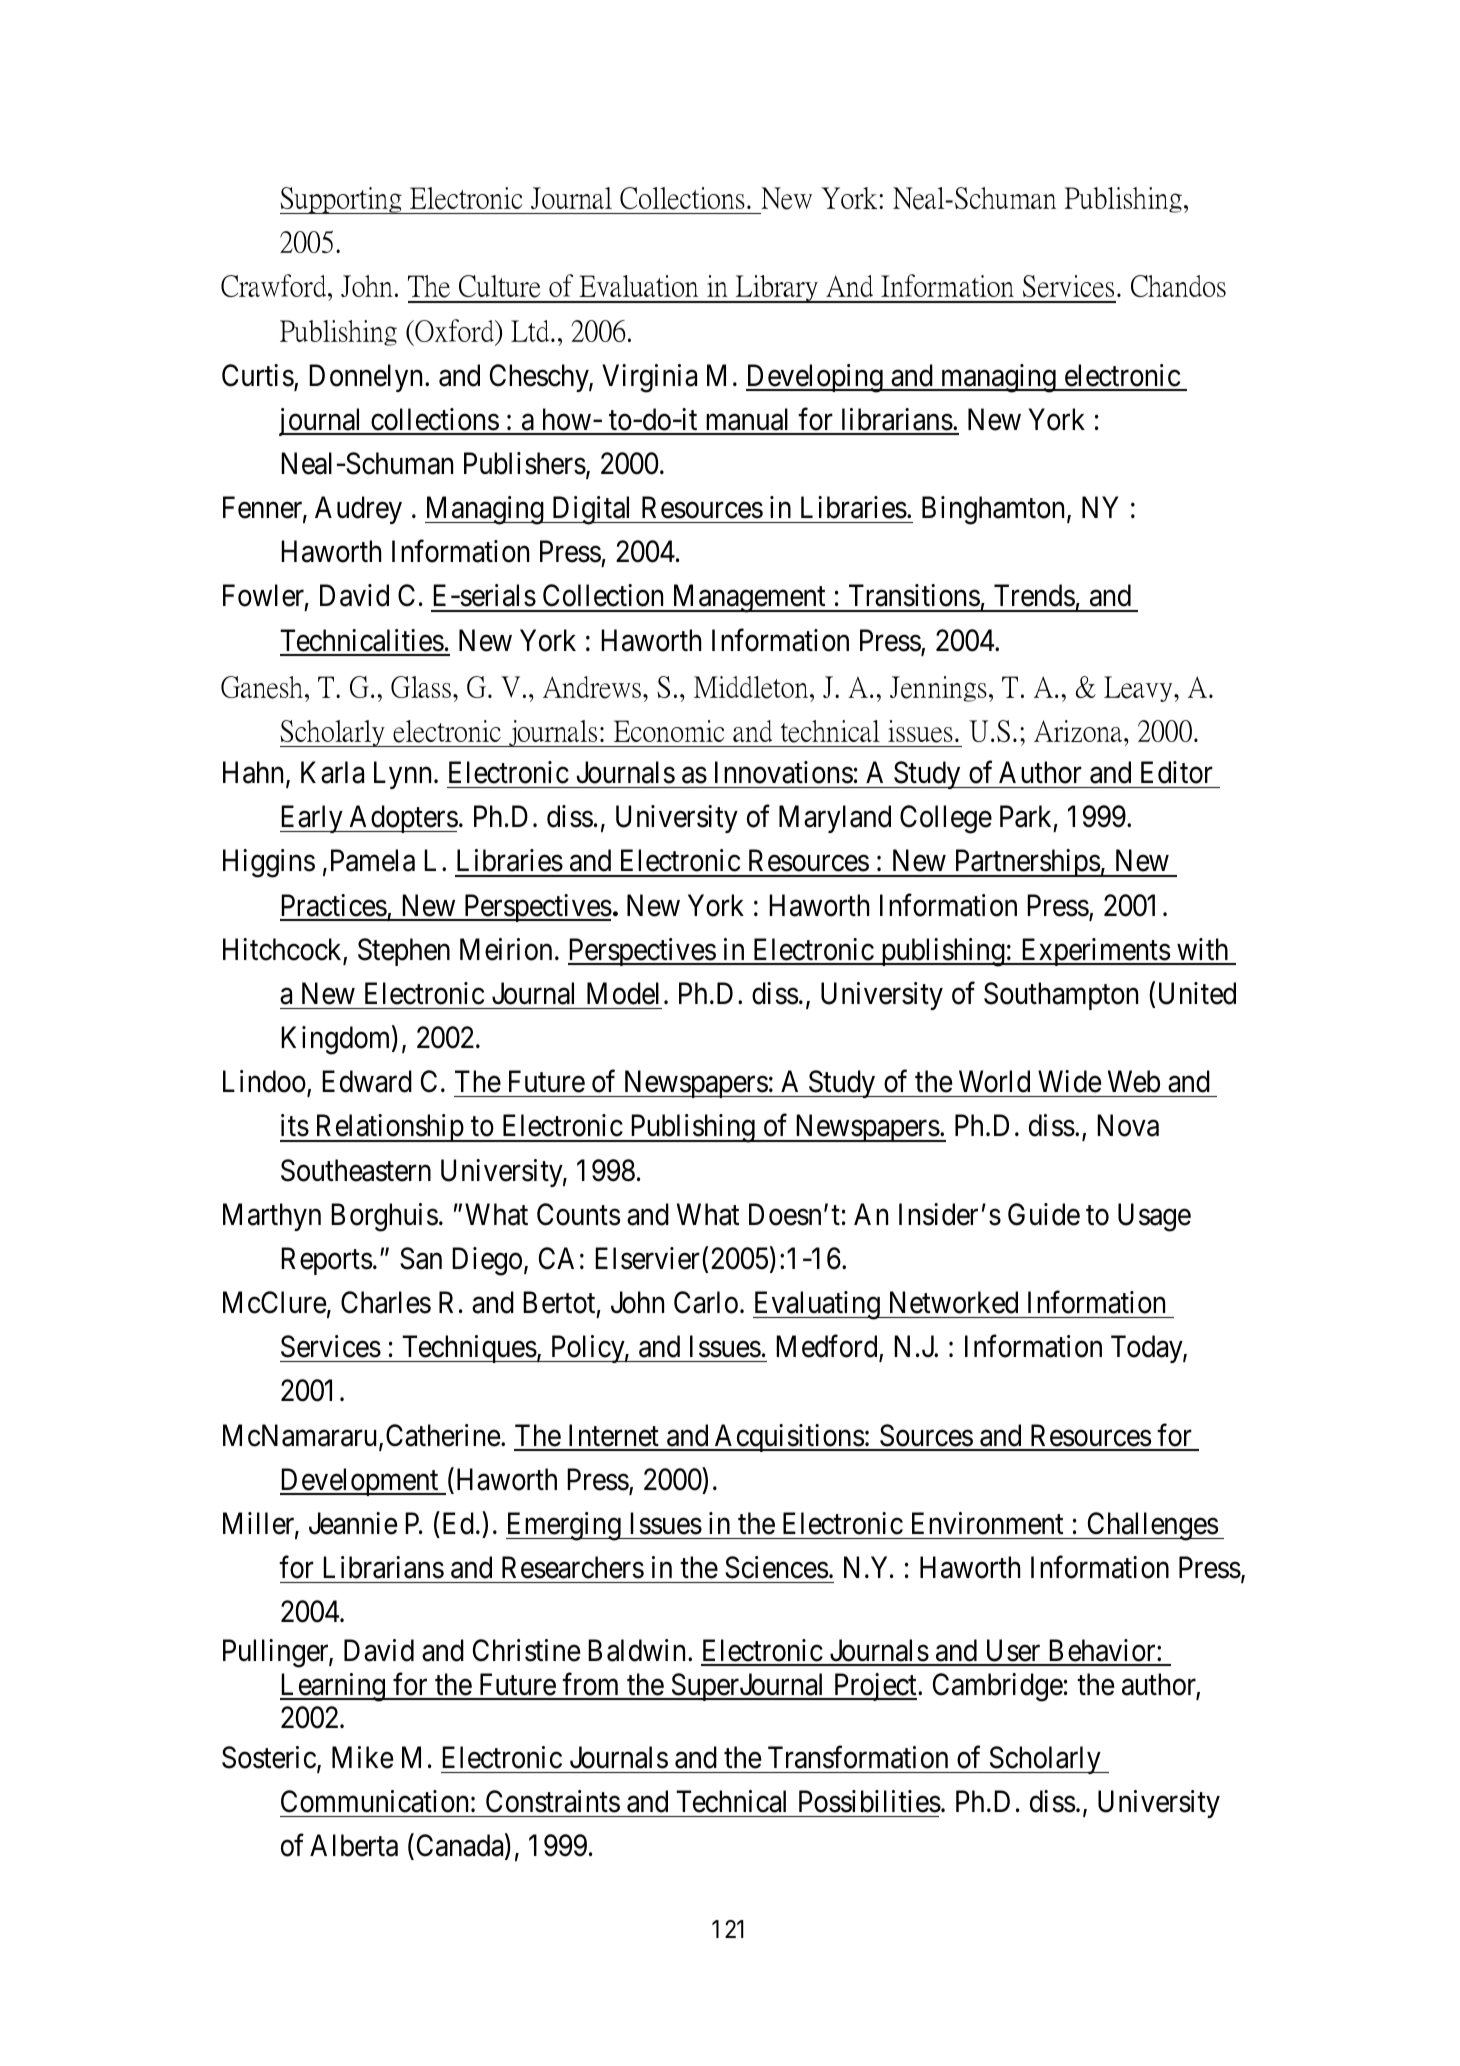  I want to click on Library, so click(777, 289).
